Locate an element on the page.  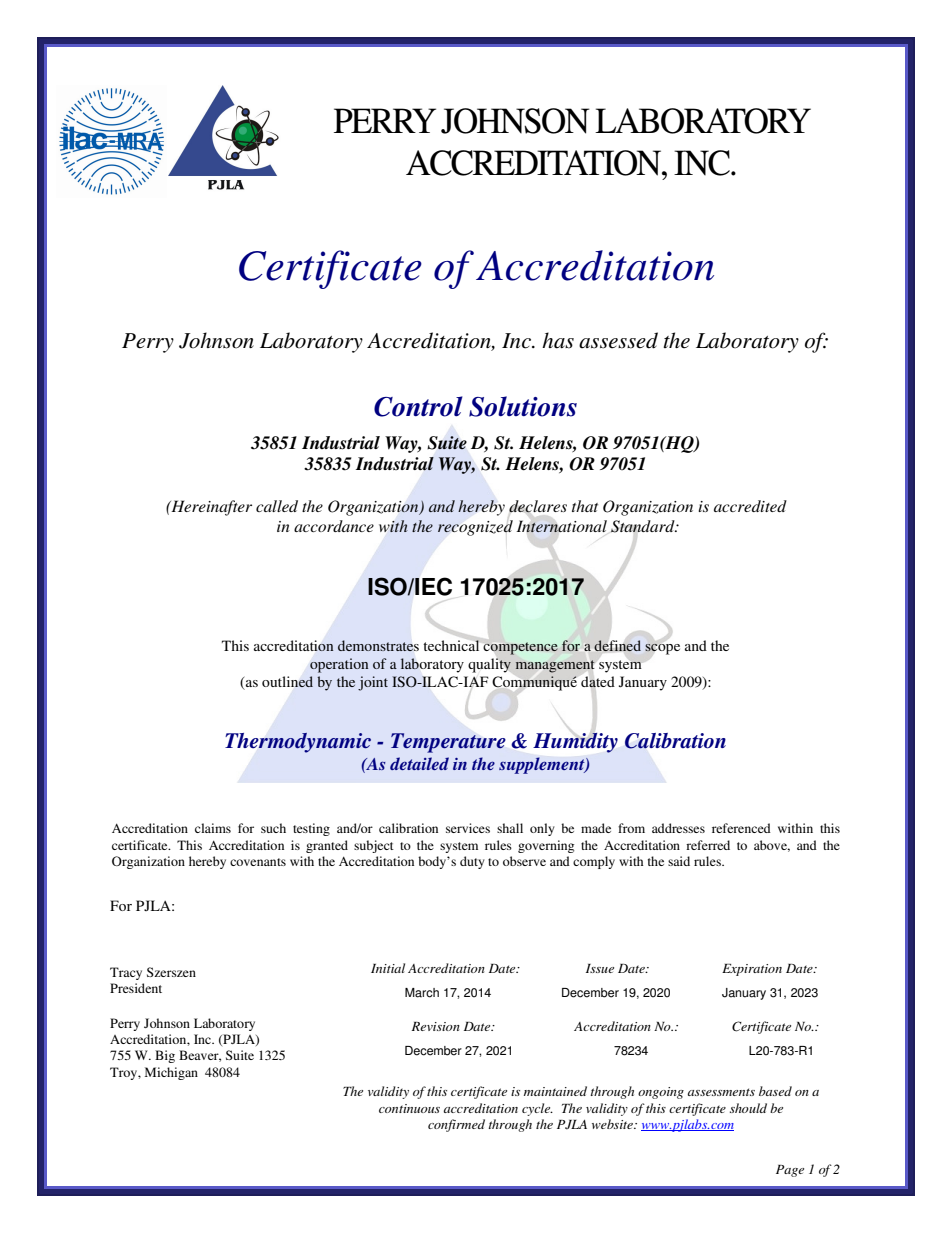
scope is located at coordinates (662, 649).
